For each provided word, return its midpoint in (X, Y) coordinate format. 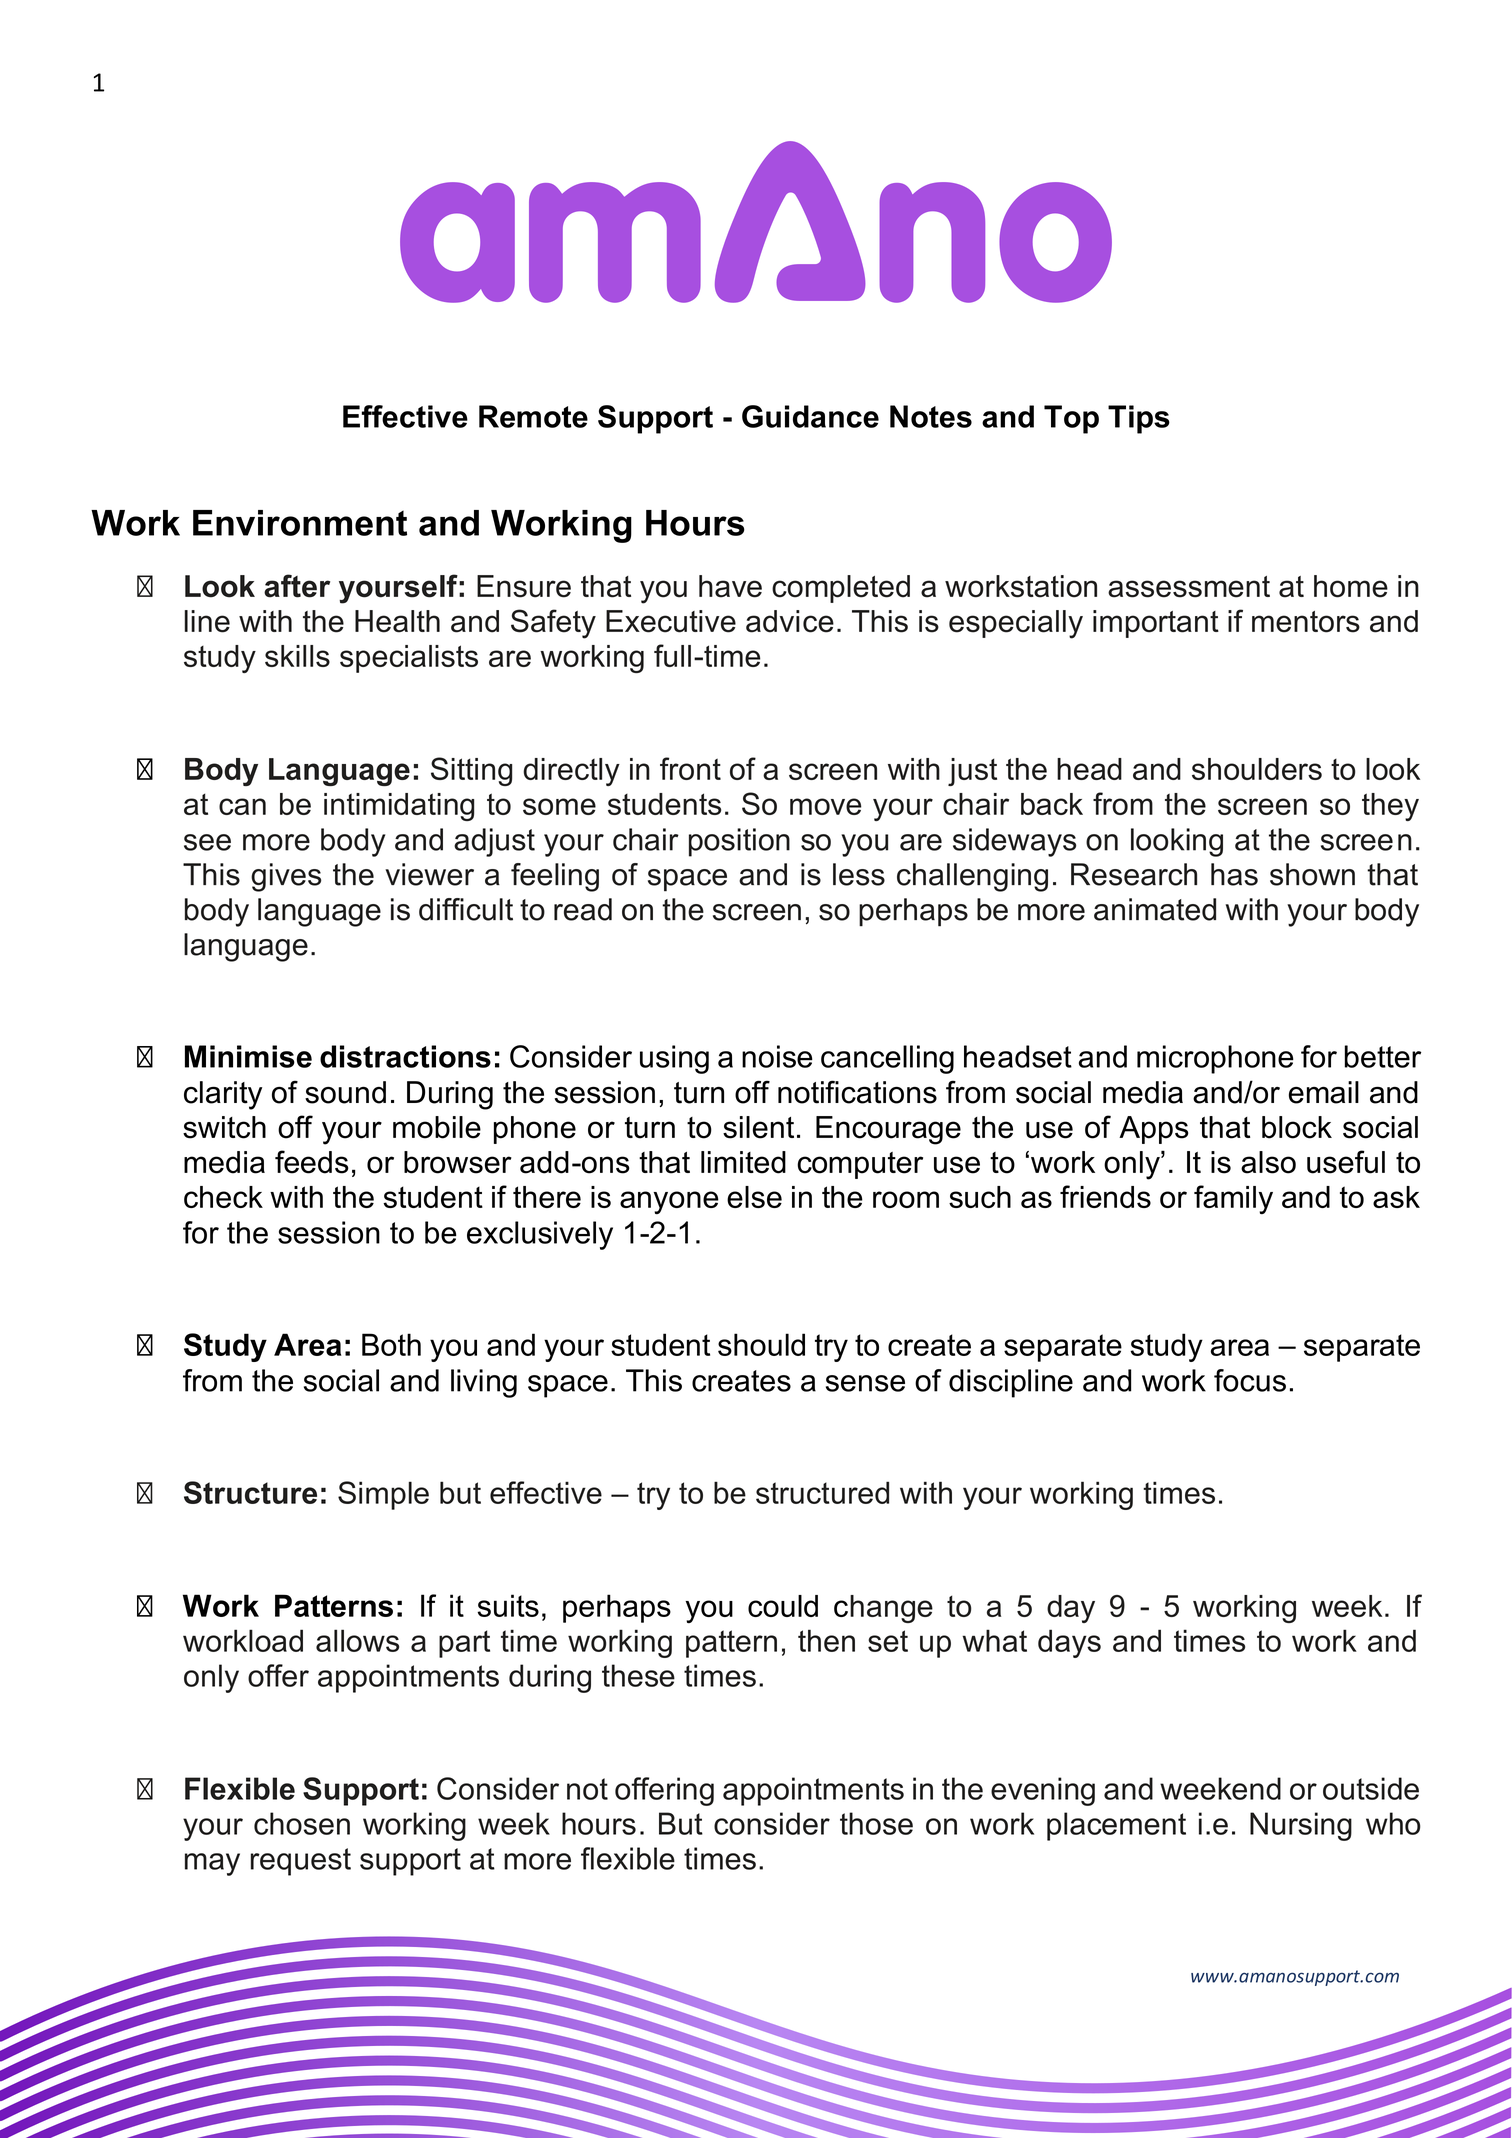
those (876, 1823)
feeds (312, 1162)
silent (758, 1127)
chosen (302, 1823)
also (1268, 1162)
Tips (1139, 419)
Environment (300, 523)
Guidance (810, 416)
